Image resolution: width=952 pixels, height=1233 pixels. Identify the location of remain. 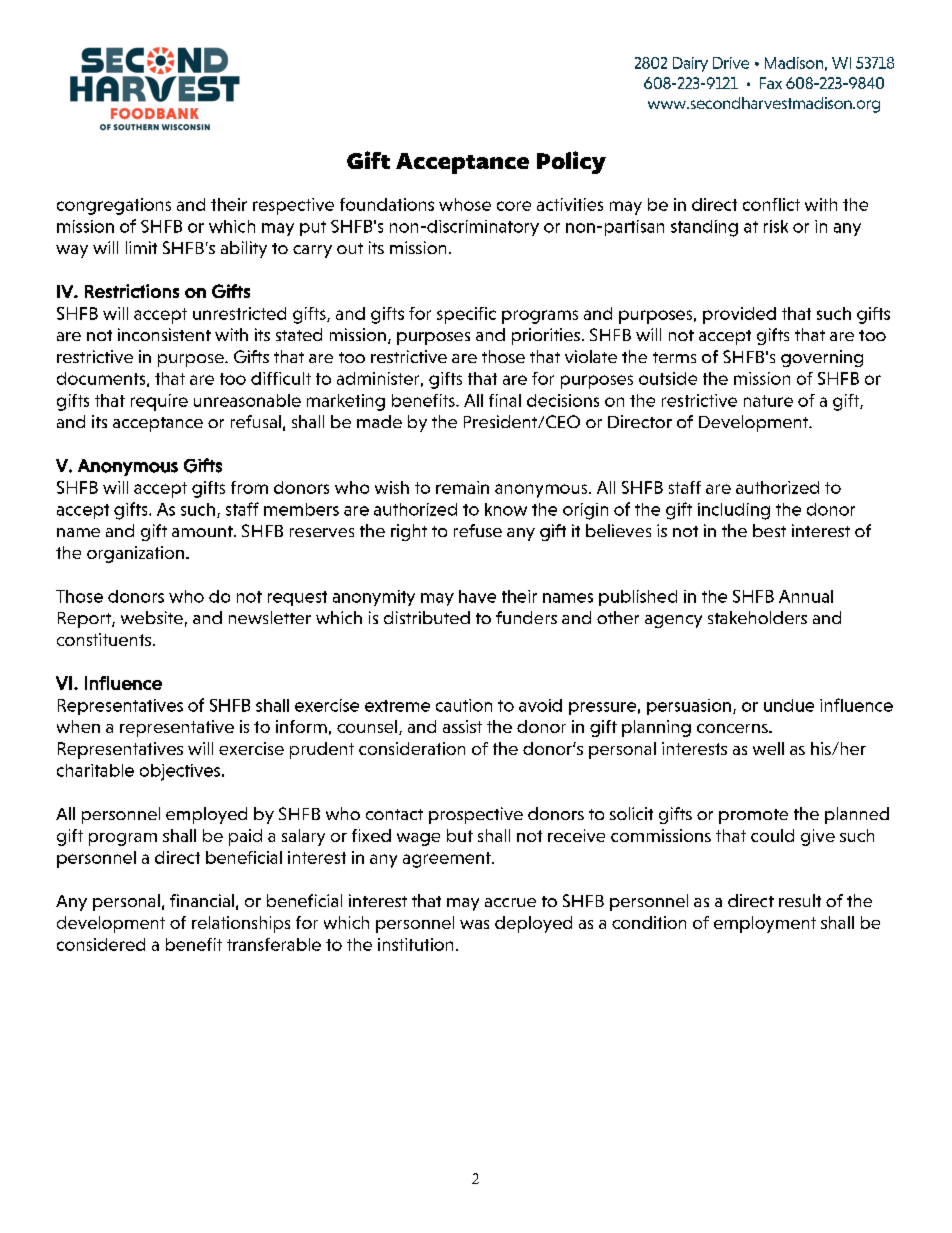
(462, 487).
